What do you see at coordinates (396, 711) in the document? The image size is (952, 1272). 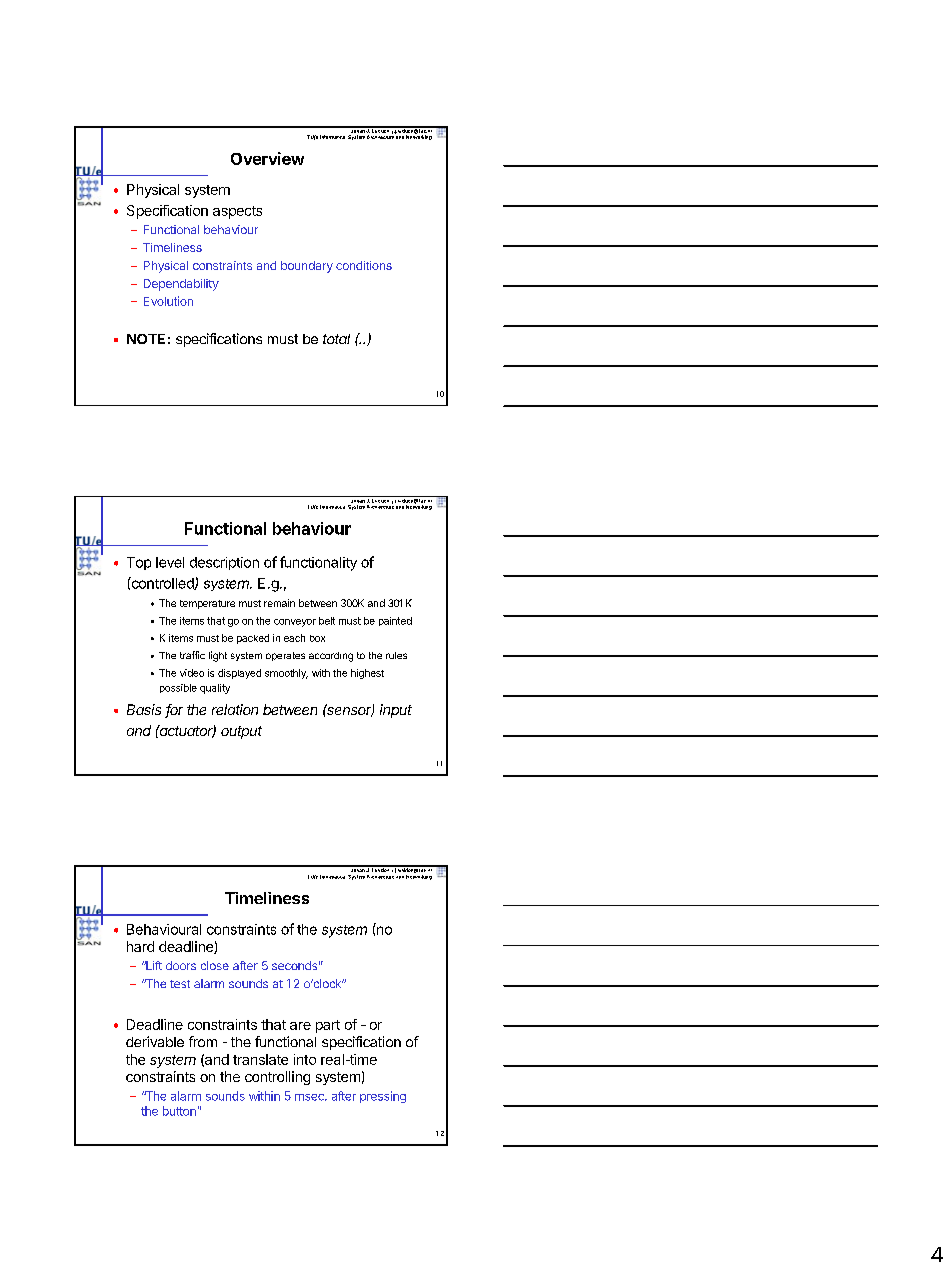 I see `input` at bounding box center [396, 711].
